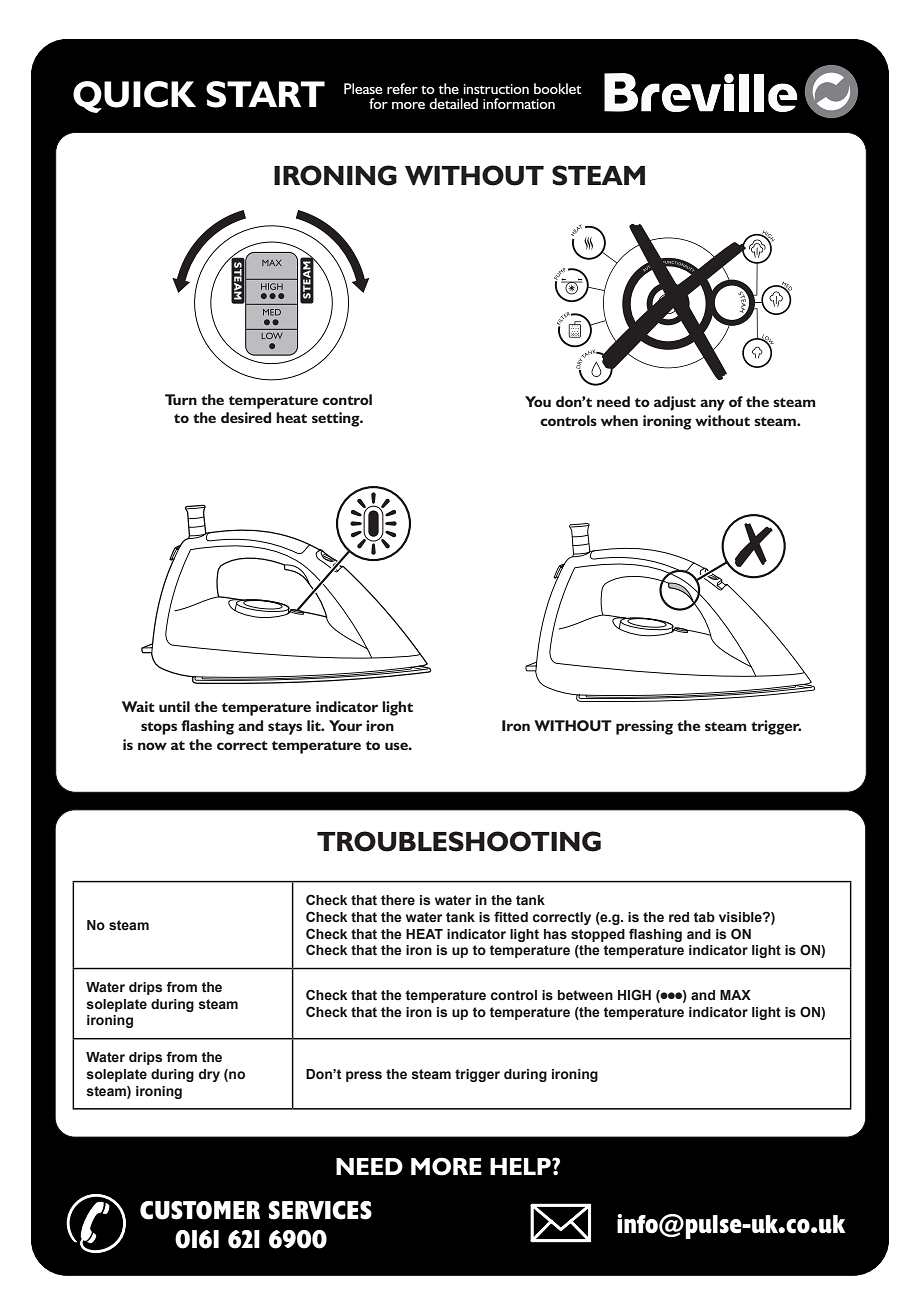 The width and height of the screenshot is (924, 1308). I want to click on CUSTOMER, so click(200, 1210).
